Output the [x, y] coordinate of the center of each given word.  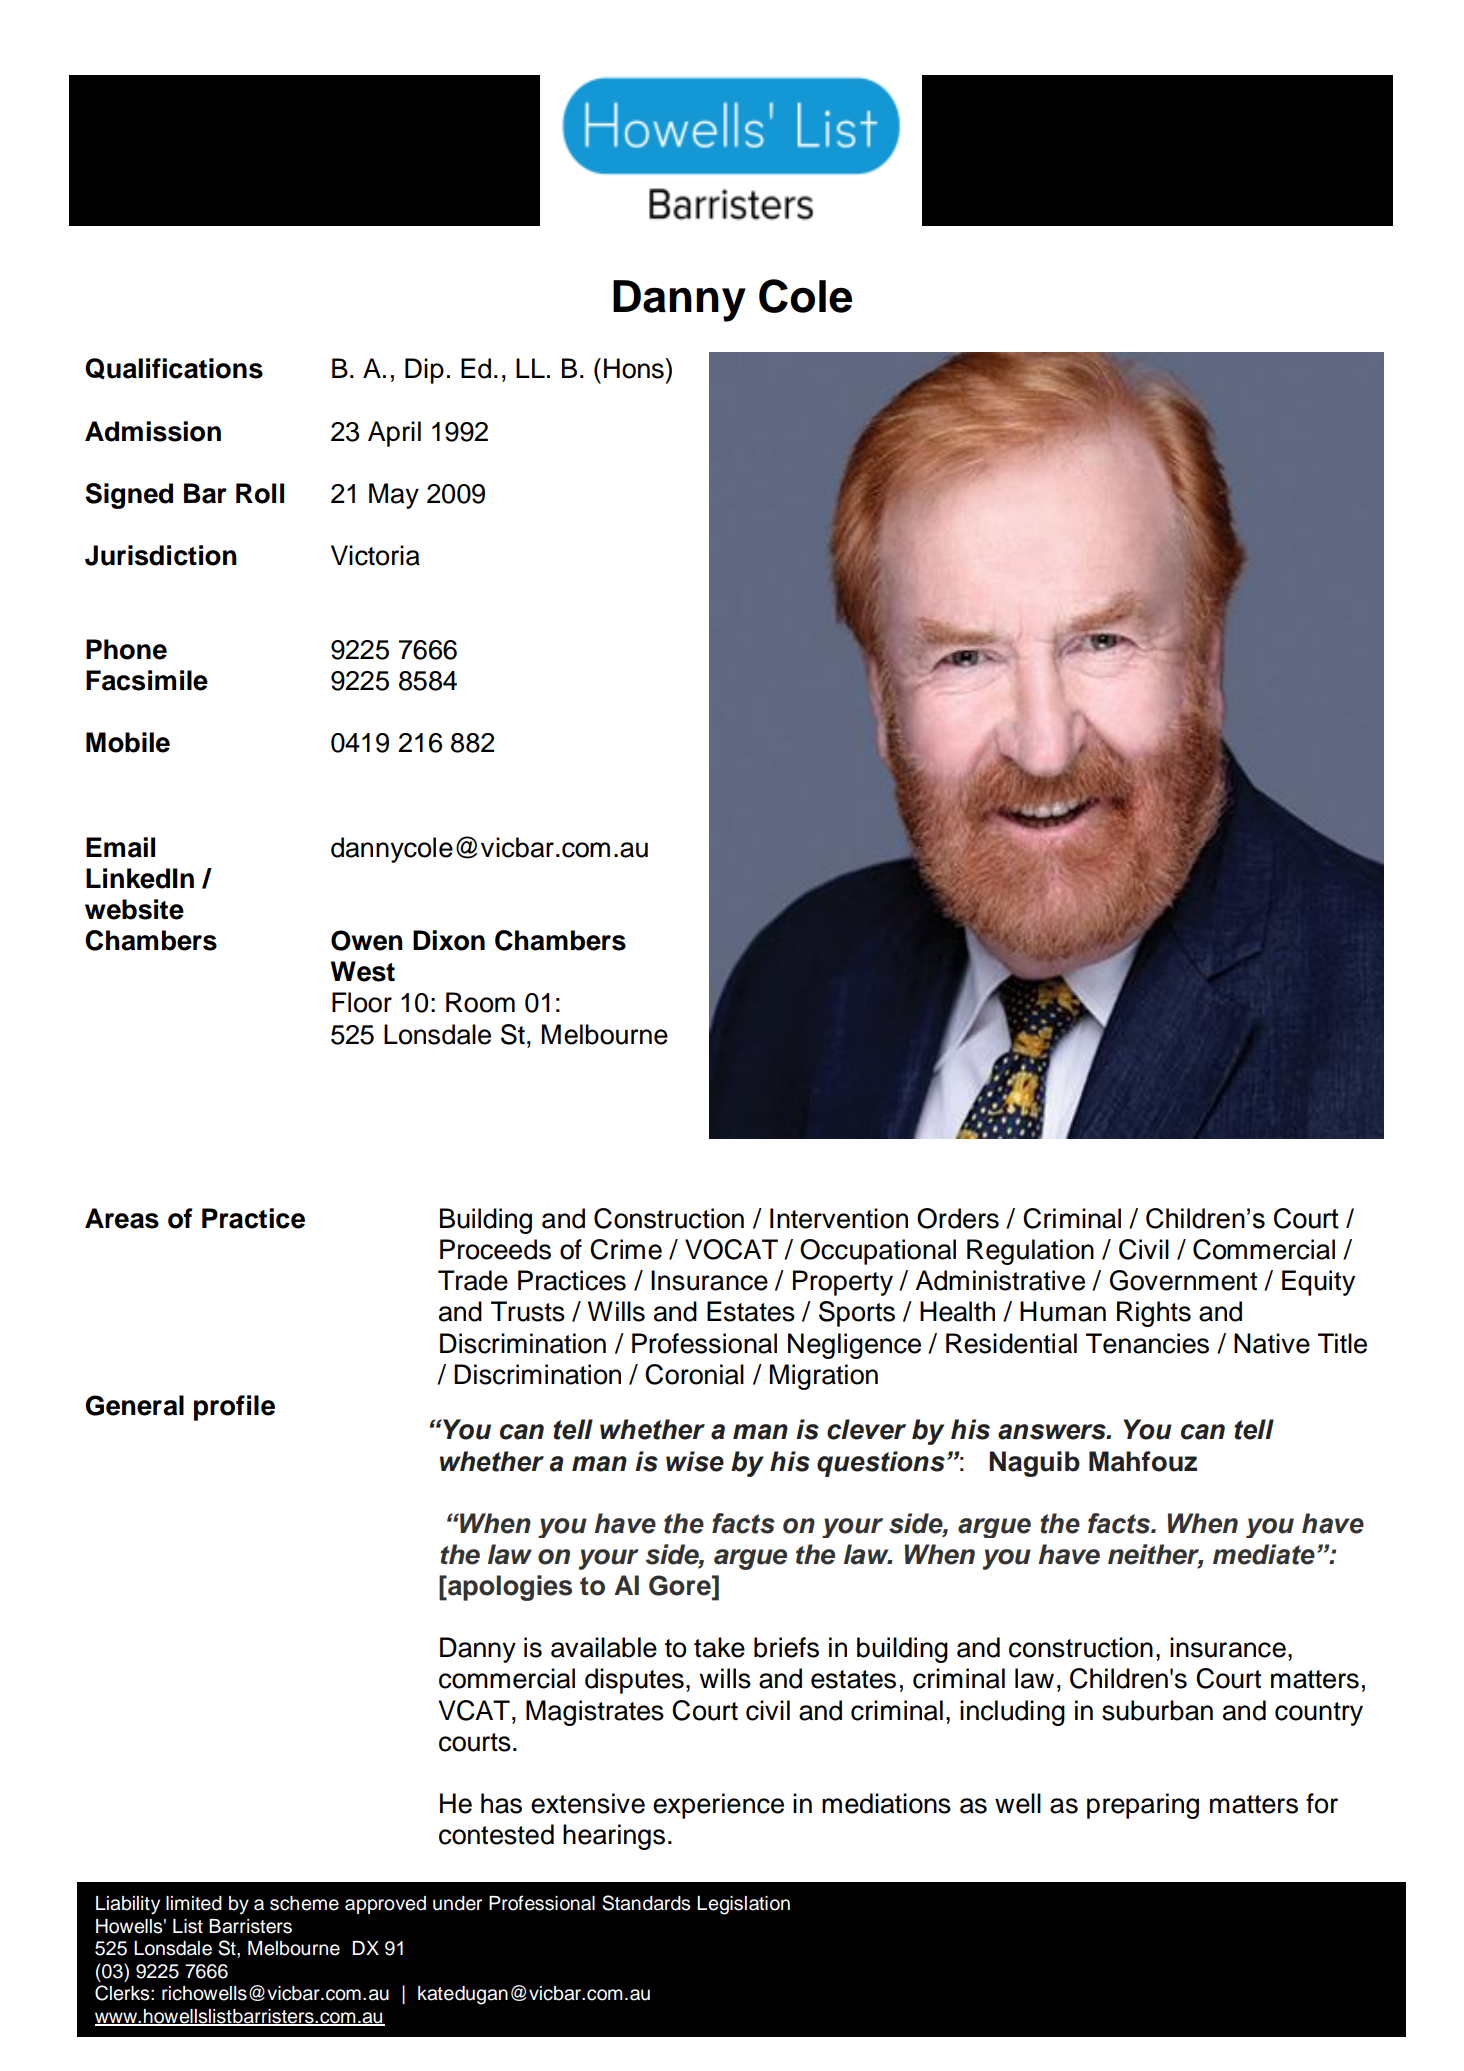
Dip [424, 371]
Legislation [743, 1905]
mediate [1264, 1554]
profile [234, 1408]
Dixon [449, 940]
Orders [958, 1218]
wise [695, 1461]
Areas [122, 1218]
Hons [635, 368]
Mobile [128, 742]
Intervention [839, 1218]
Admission [153, 431]
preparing [1143, 1806]
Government [1183, 1280]
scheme [304, 1903]
